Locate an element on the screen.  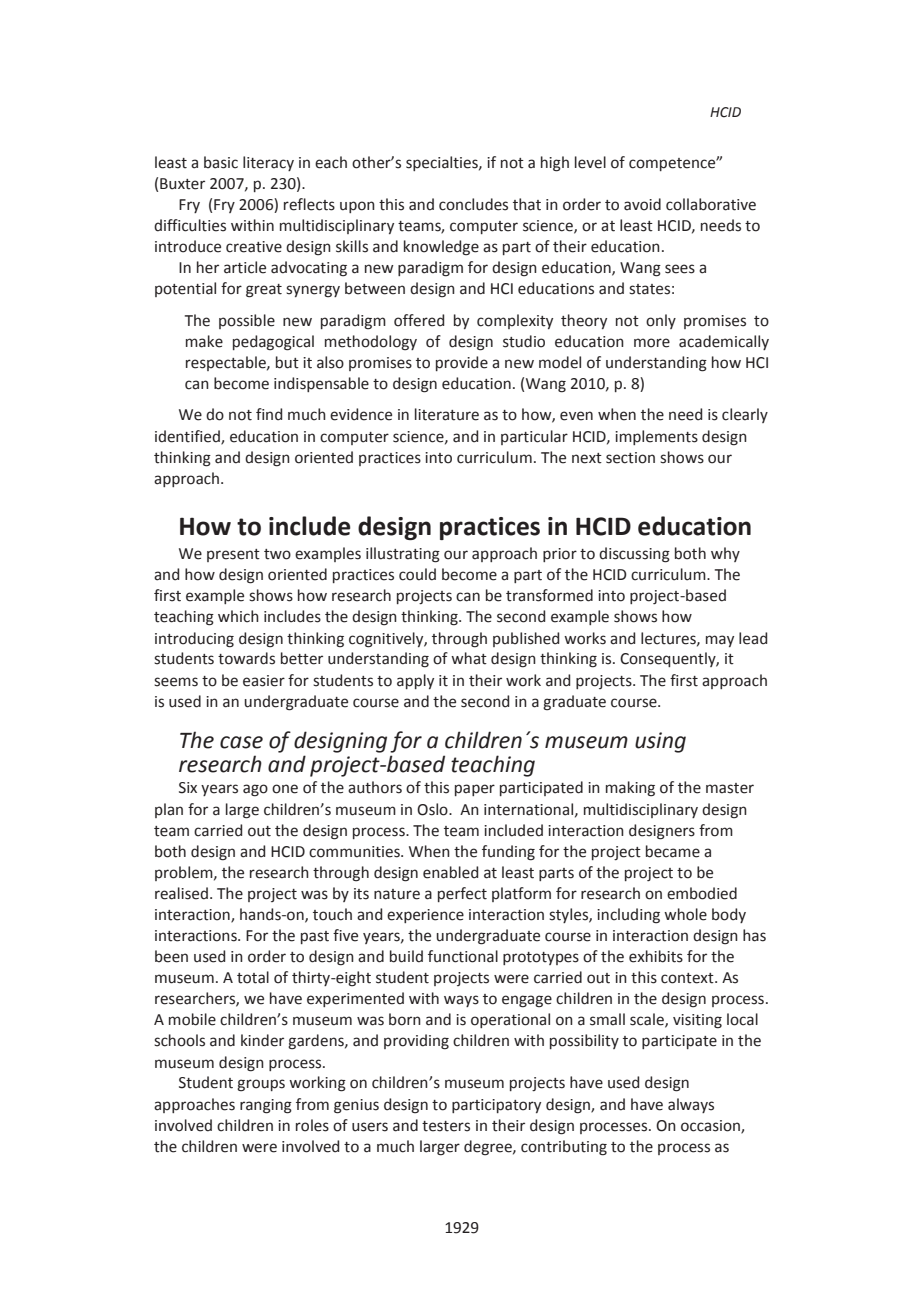
collaborative is located at coordinates (711, 204).
